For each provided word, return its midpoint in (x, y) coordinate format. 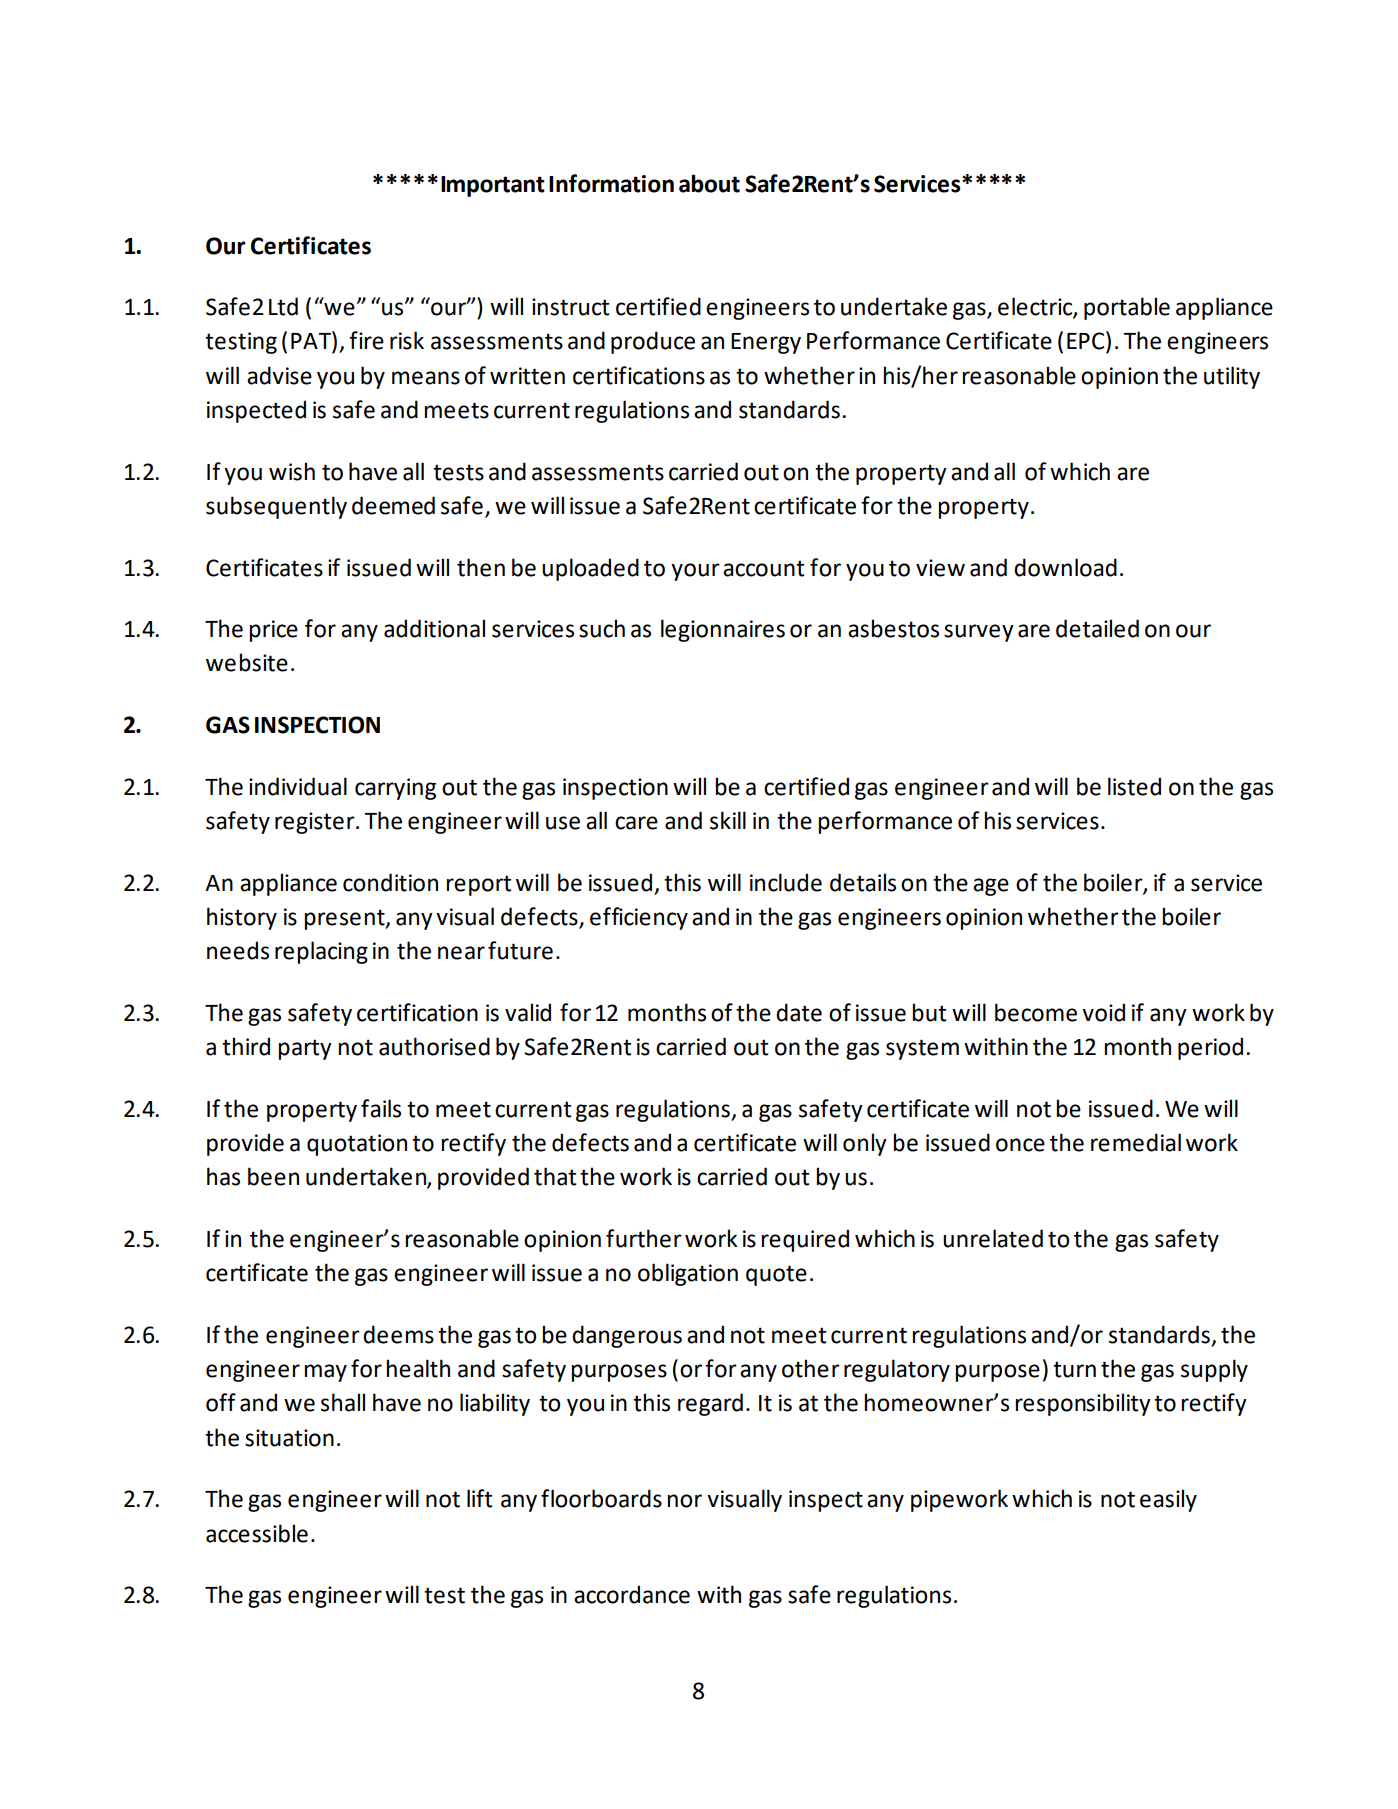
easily (1168, 1500)
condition (390, 882)
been (273, 1176)
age (991, 887)
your (695, 572)
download (1065, 567)
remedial (1136, 1142)
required (805, 1240)
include (786, 882)
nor (684, 1501)
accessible (257, 1533)
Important (493, 186)
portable (1127, 308)
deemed (393, 505)
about (709, 183)
